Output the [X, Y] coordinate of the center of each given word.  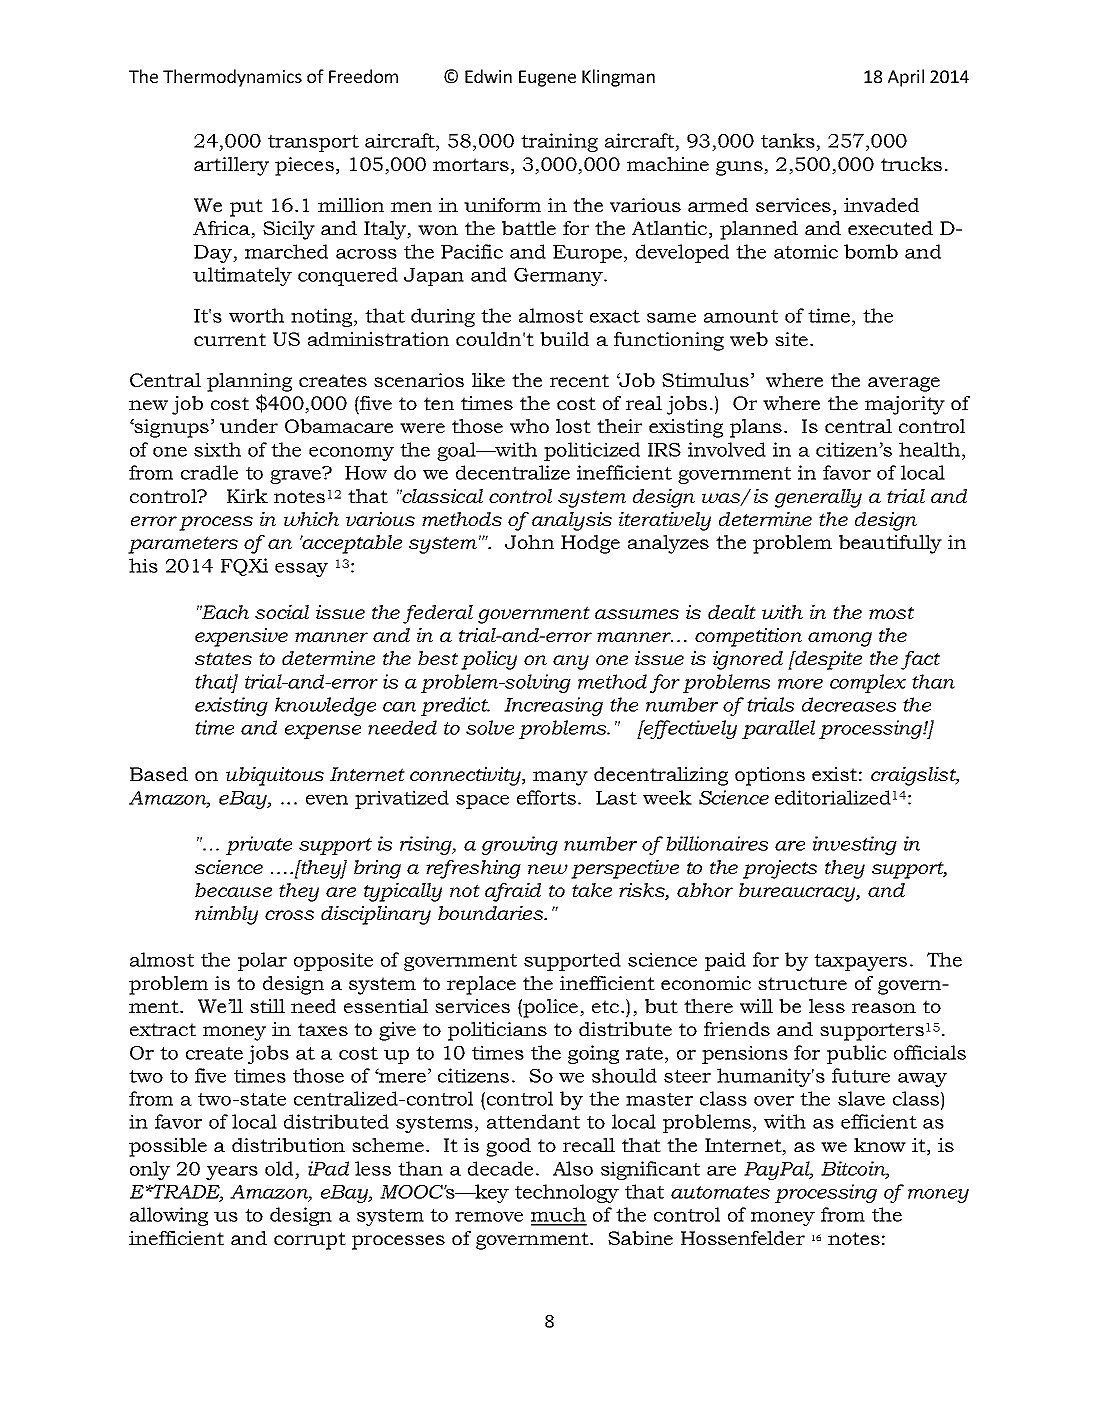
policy [489, 660]
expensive [241, 637]
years [232, 1173]
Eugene [547, 78]
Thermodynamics [232, 78]
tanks [788, 140]
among [840, 639]
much [559, 1216]
